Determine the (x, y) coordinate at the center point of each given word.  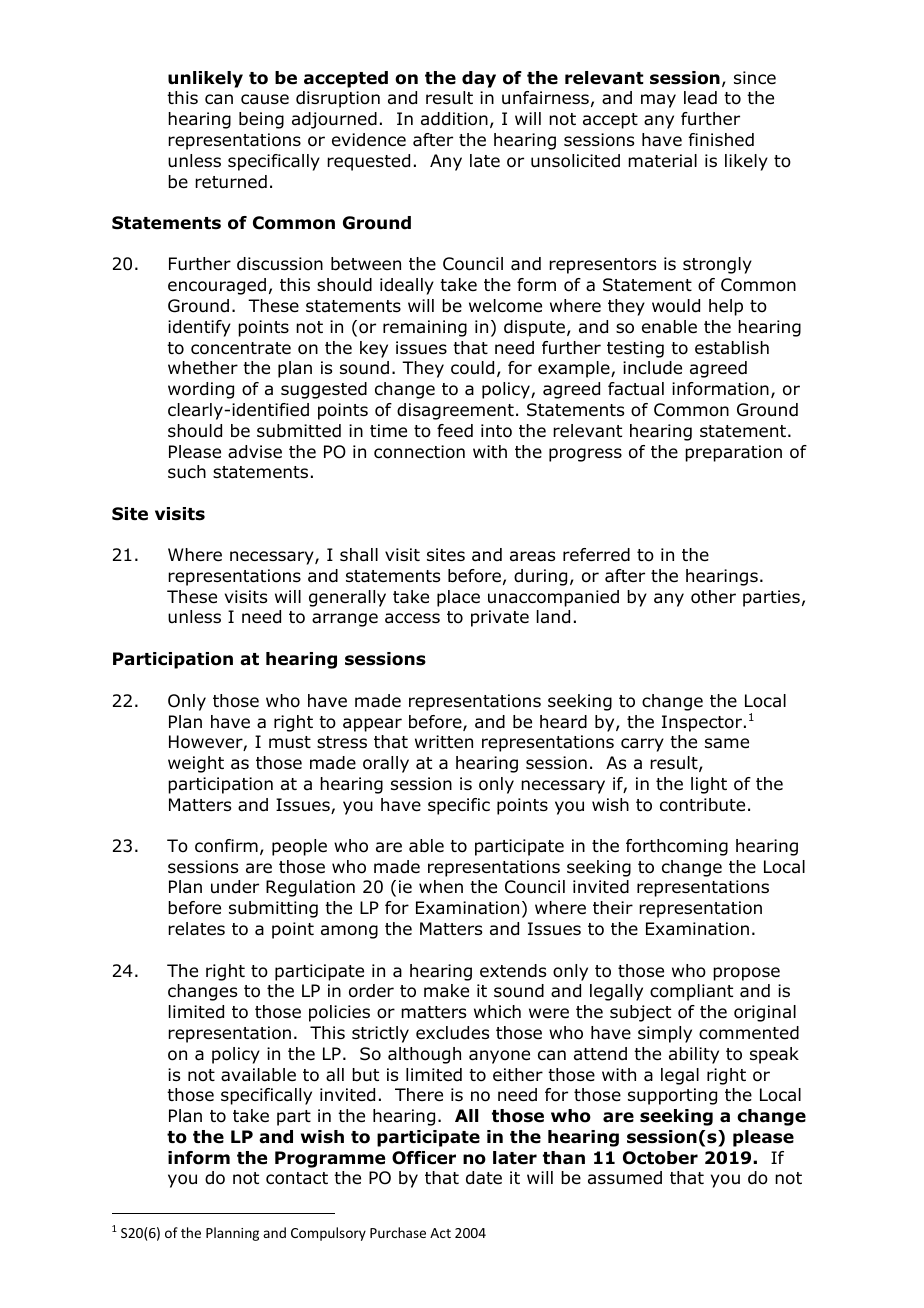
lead (700, 98)
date (484, 1178)
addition (454, 119)
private (500, 618)
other (713, 597)
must (290, 742)
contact (297, 1178)
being (261, 120)
